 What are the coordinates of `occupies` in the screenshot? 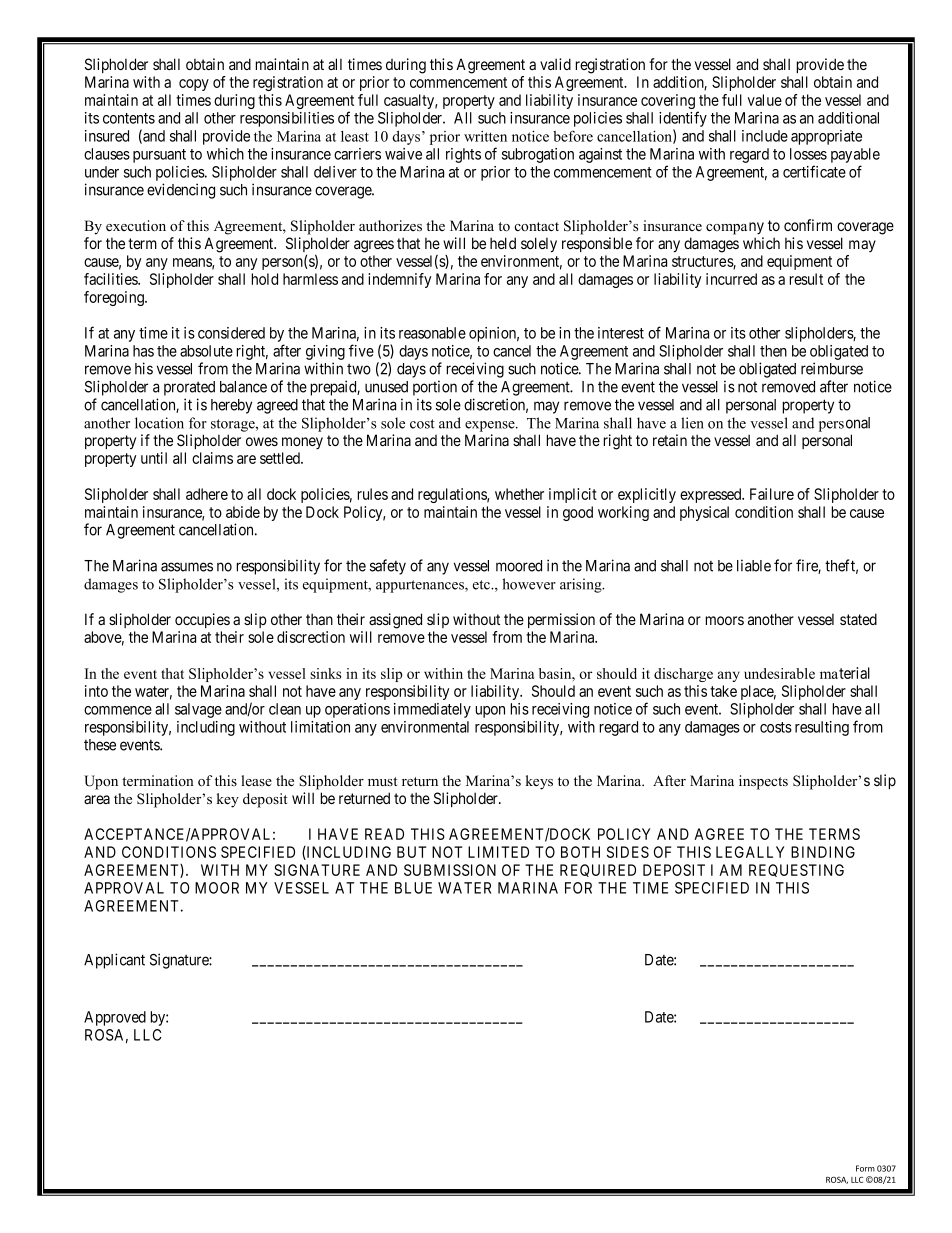 It's located at (202, 620).
